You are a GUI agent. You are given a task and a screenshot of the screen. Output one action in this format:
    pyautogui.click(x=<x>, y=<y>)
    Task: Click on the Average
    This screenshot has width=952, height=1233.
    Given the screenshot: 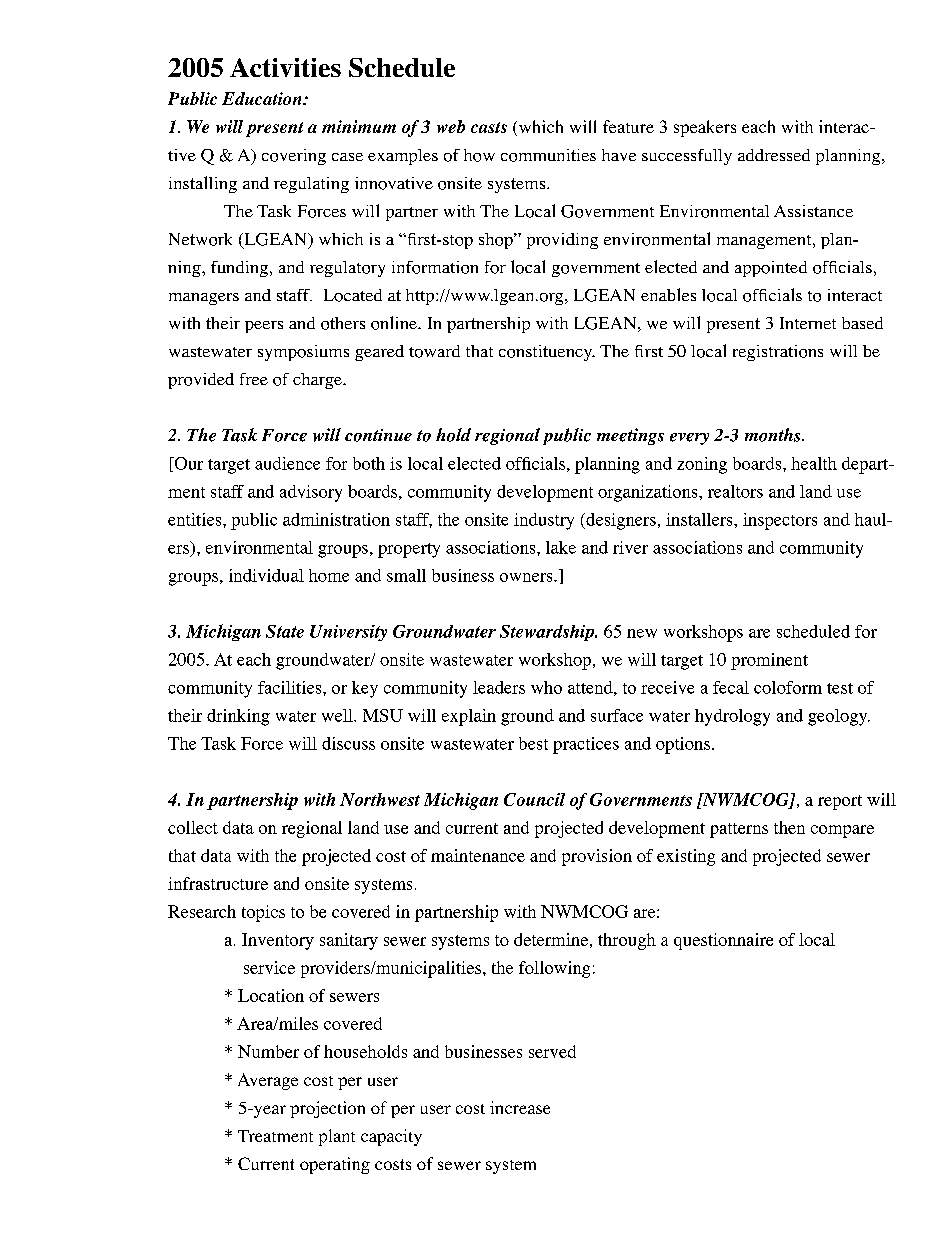 What is the action you would take?
    pyautogui.click(x=268, y=1081)
